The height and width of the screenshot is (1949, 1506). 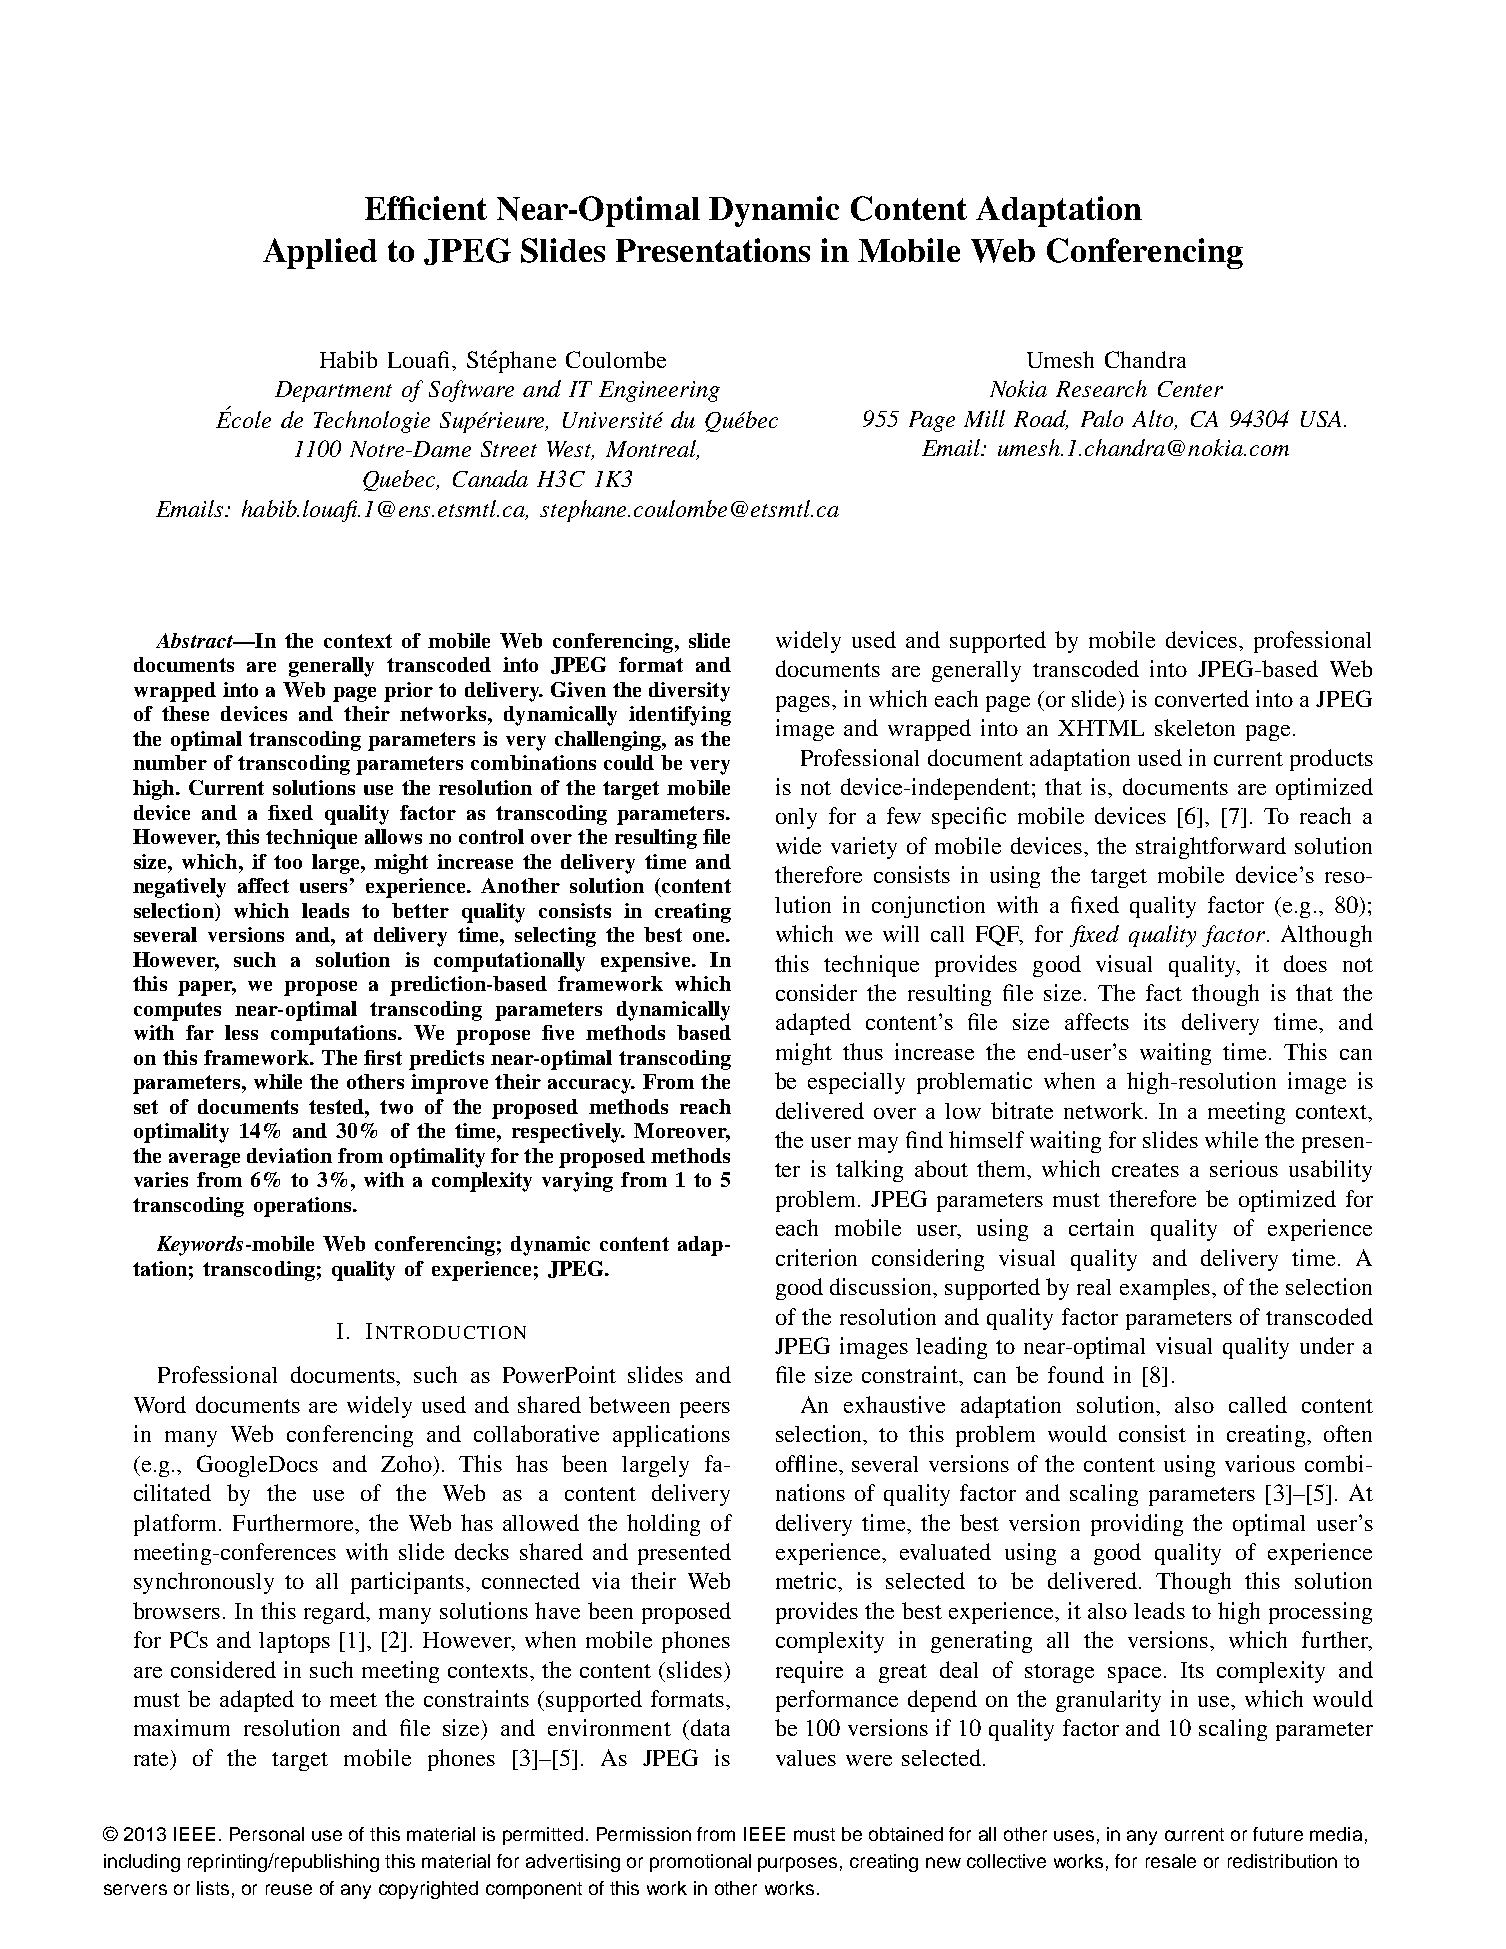 What do you see at coordinates (304, 1207) in the screenshot?
I see `operations` at bounding box center [304, 1207].
